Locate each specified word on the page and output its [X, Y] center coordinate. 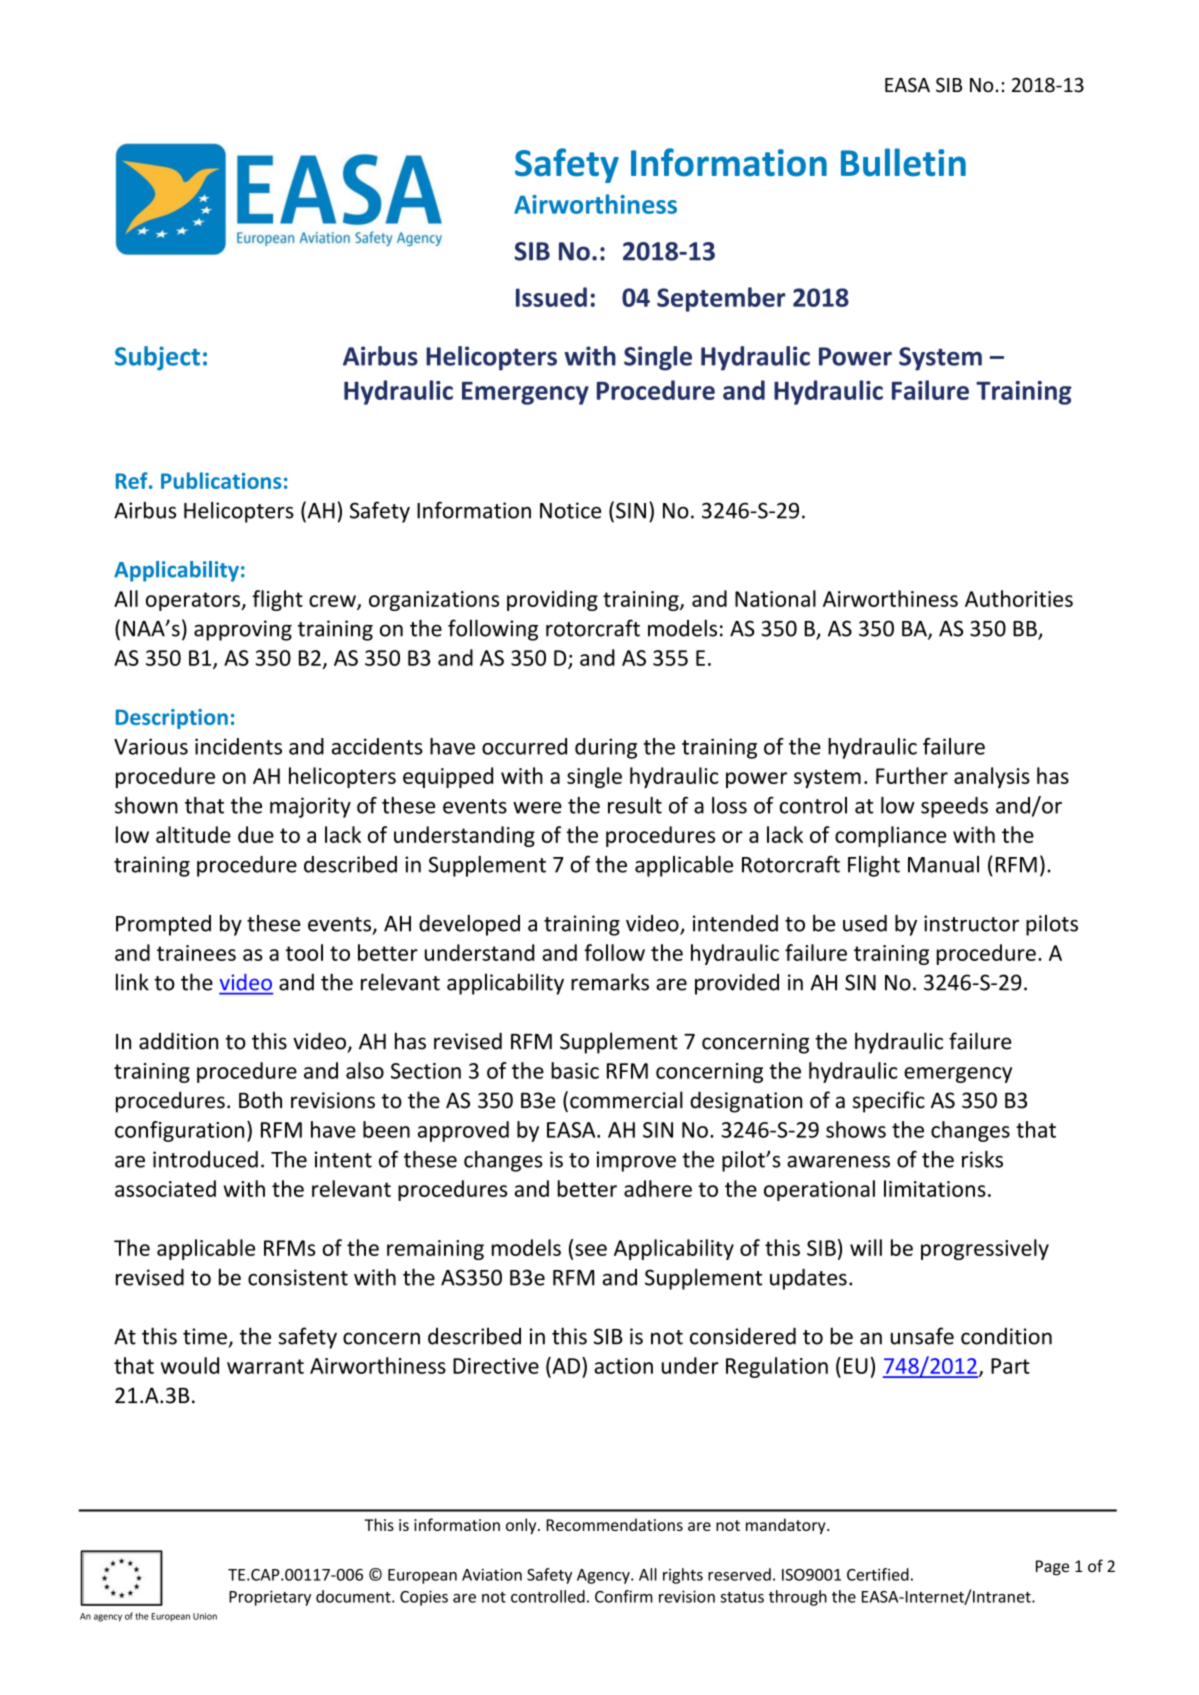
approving [243, 630]
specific [889, 1102]
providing [552, 600]
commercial [626, 1100]
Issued [551, 297]
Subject [157, 358]
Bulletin [903, 162]
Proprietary [270, 1598]
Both [260, 1100]
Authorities [1019, 598]
